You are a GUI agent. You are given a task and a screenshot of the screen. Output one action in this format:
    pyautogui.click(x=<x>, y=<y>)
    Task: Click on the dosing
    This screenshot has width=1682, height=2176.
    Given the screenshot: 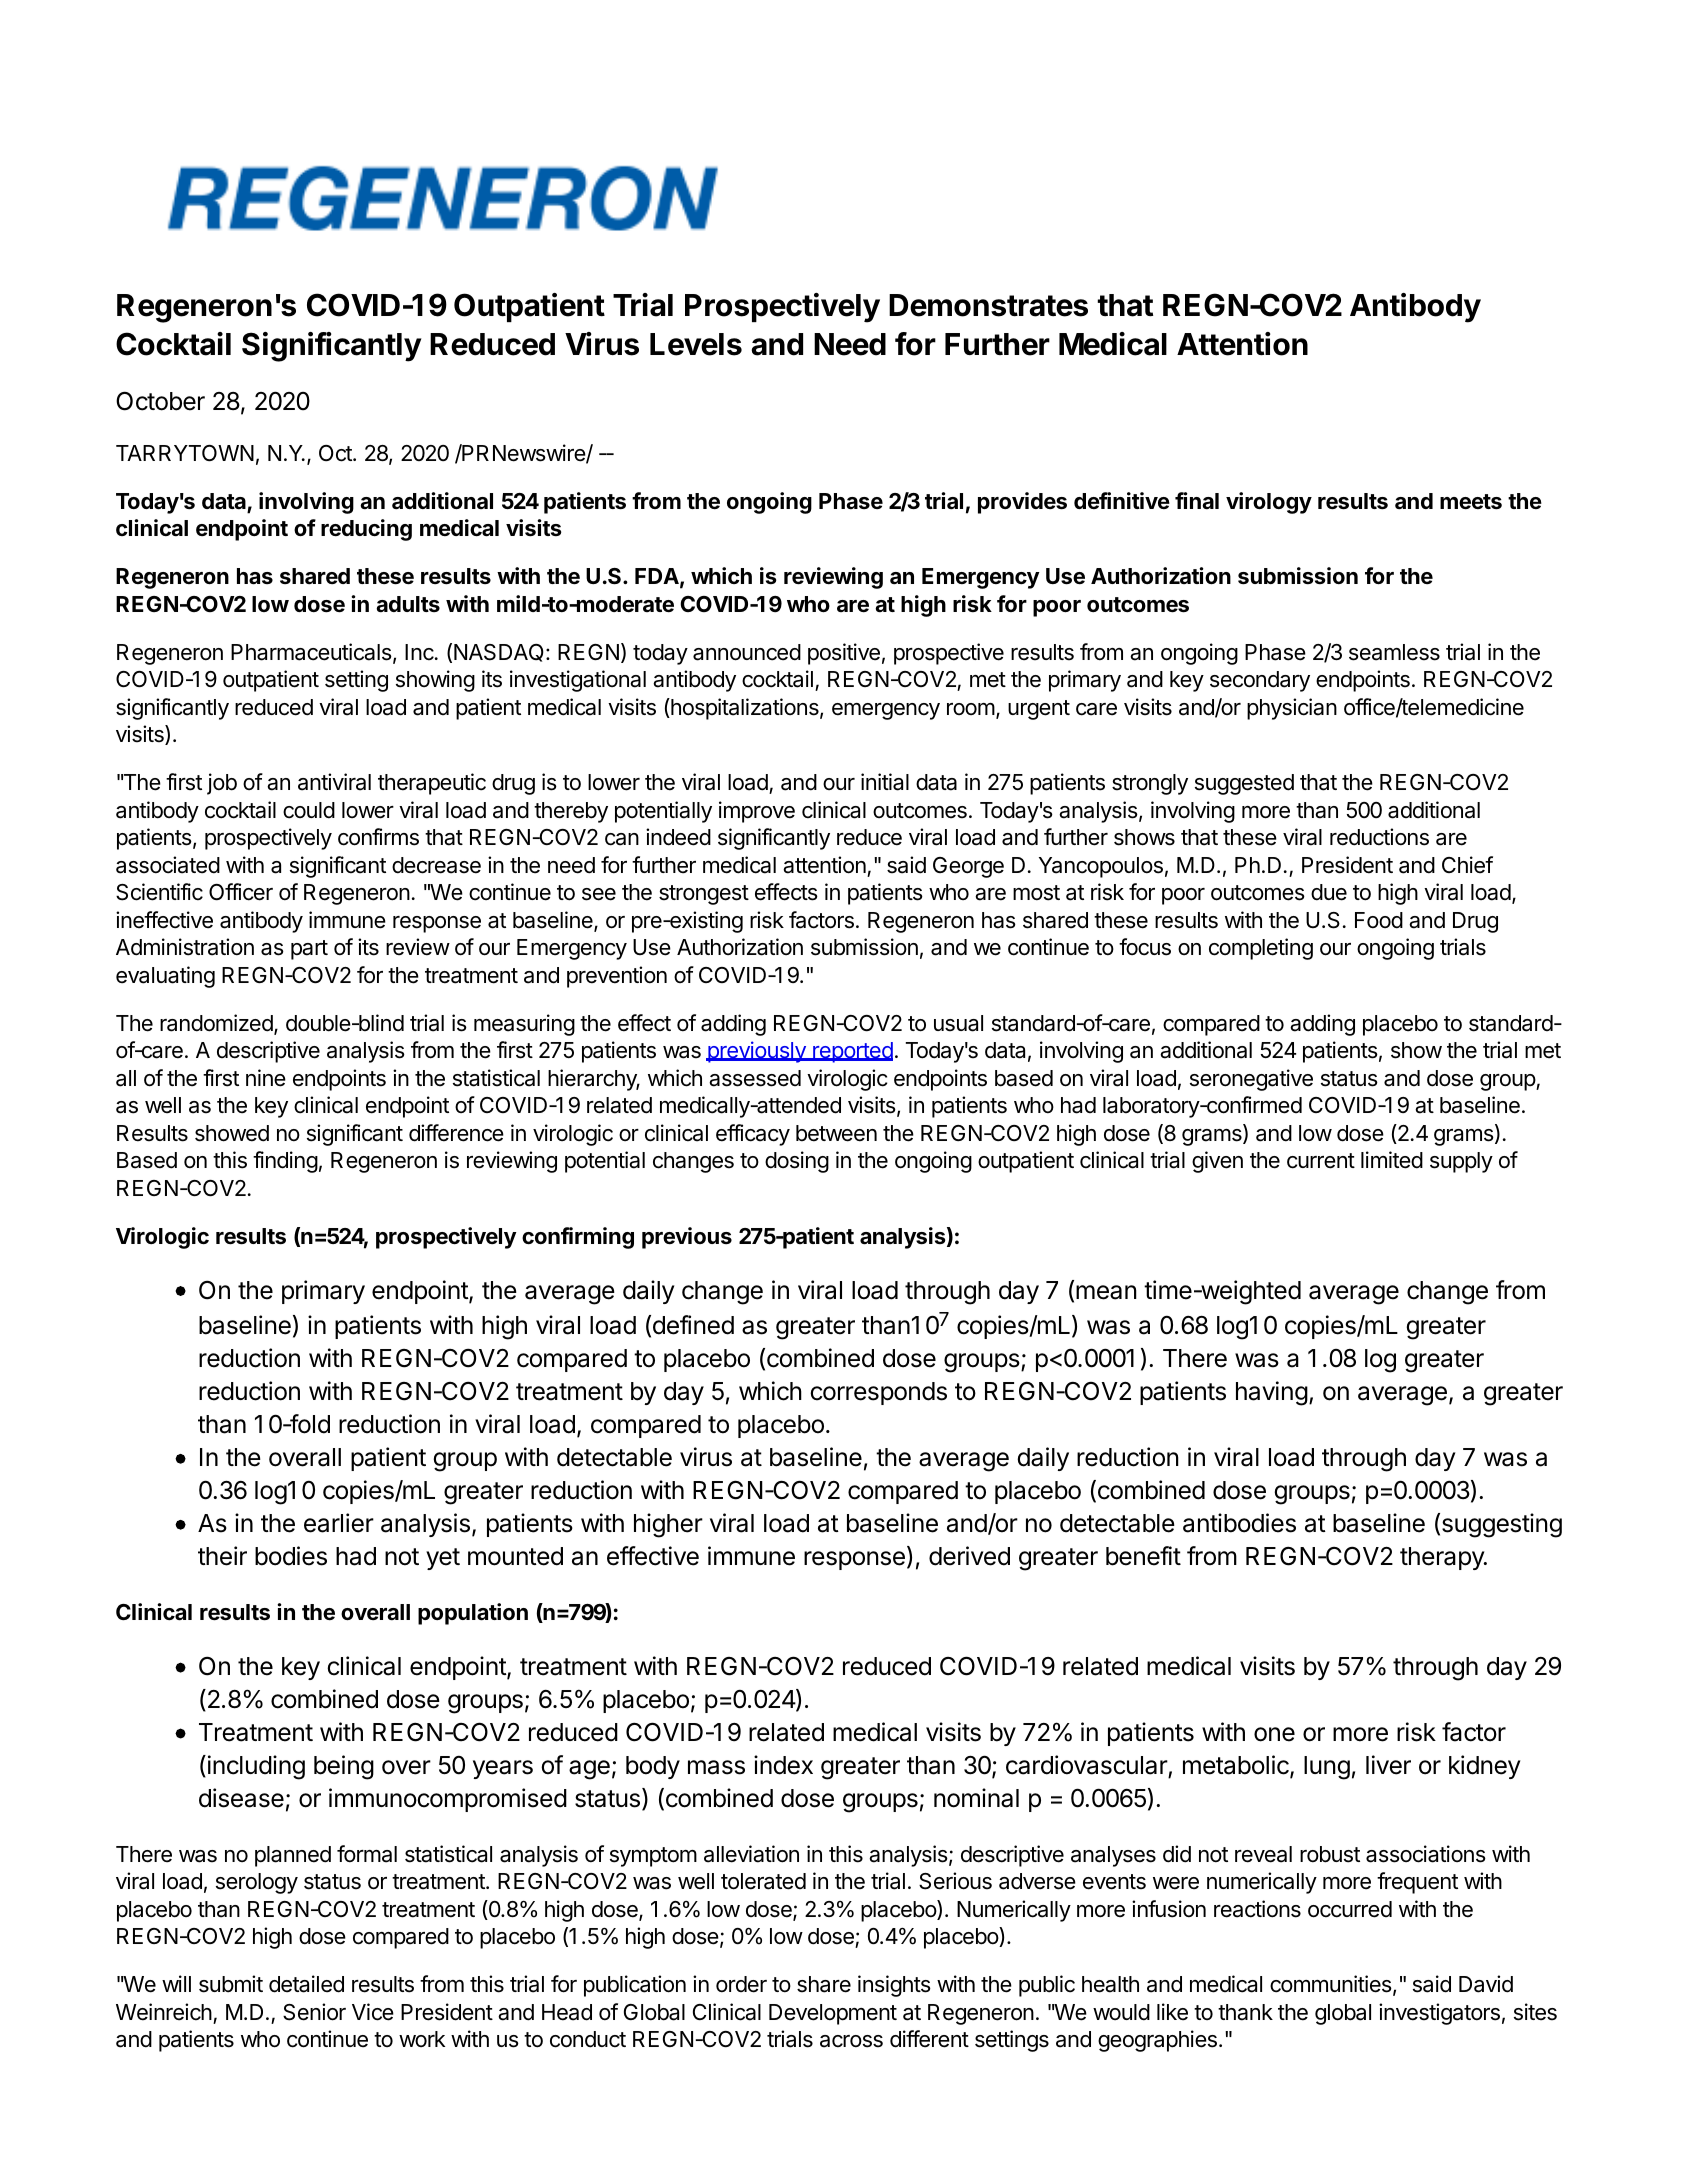 What is the action you would take?
    pyautogui.click(x=797, y=1162)
